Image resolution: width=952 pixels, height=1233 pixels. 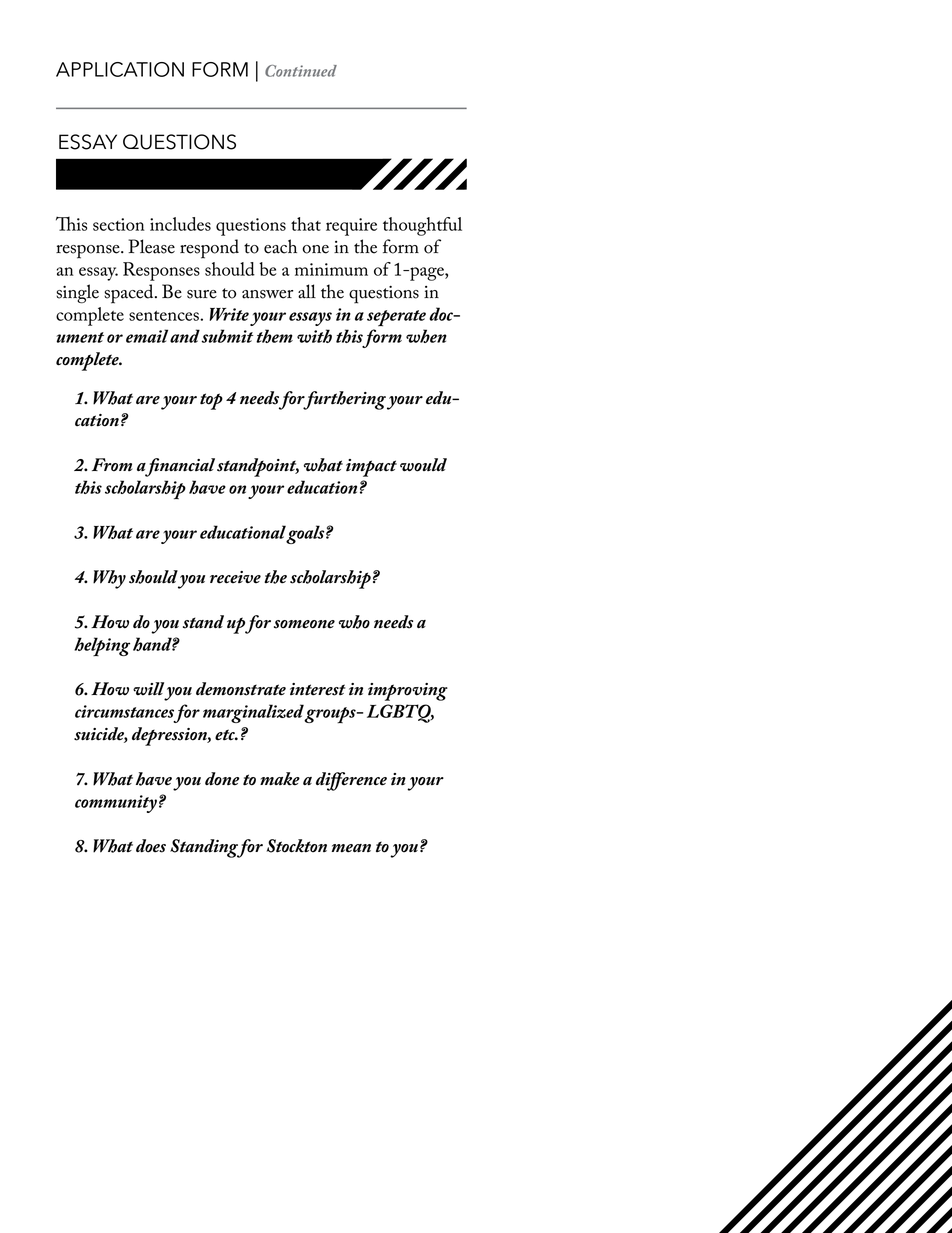 I want to click on section, so click(x=119, y=224).
